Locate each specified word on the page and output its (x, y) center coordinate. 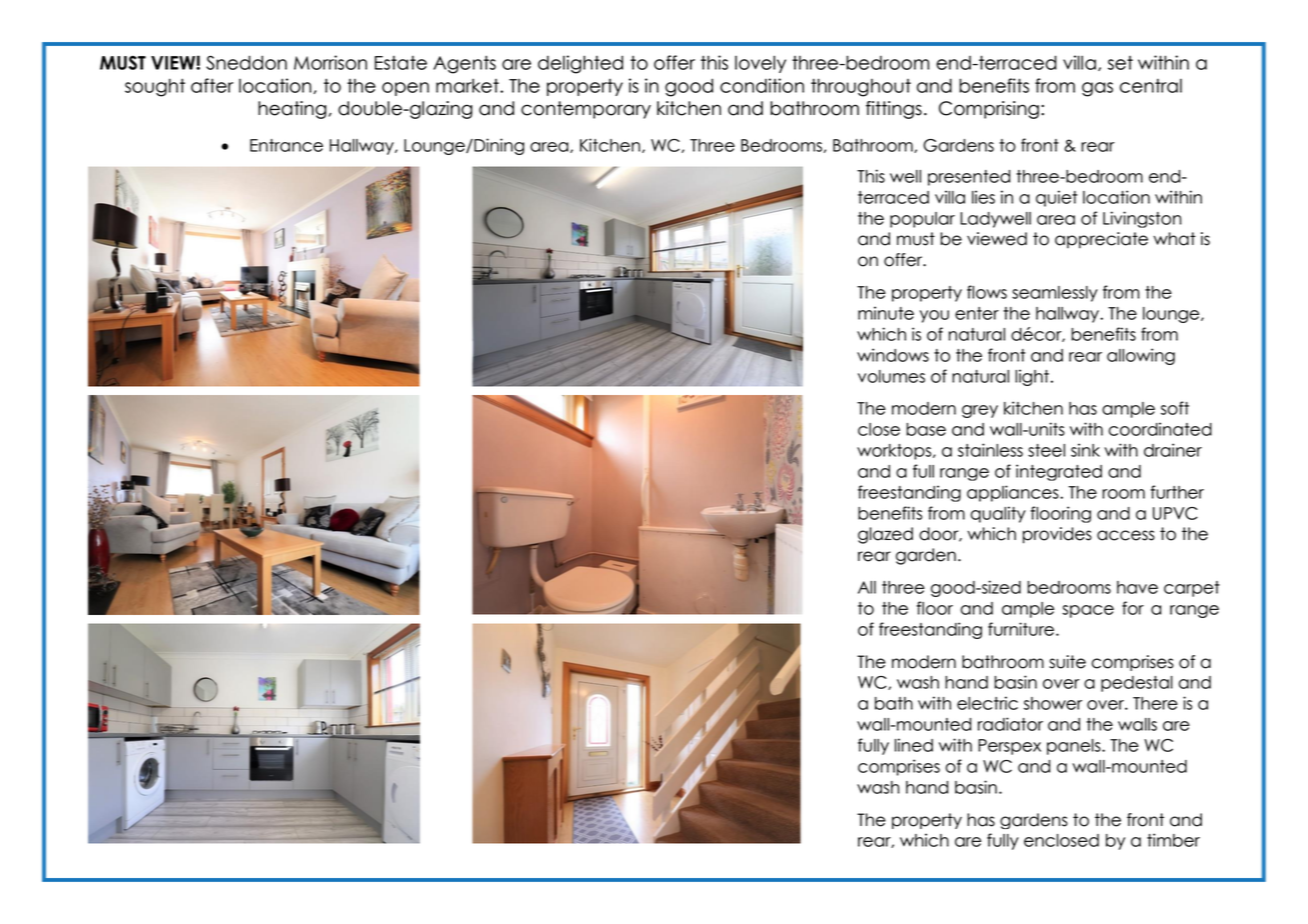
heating (292, 110)
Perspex (1009, 747)
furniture (1021, 629)
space (1088, 611)
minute (886, 313)
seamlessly (1055, 294)
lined (914, 745)
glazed (885, 535)
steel (1046, 450)
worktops (895, 452)
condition (762, 85)
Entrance (286, 145)
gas (1097, 89)
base (926, 429)
